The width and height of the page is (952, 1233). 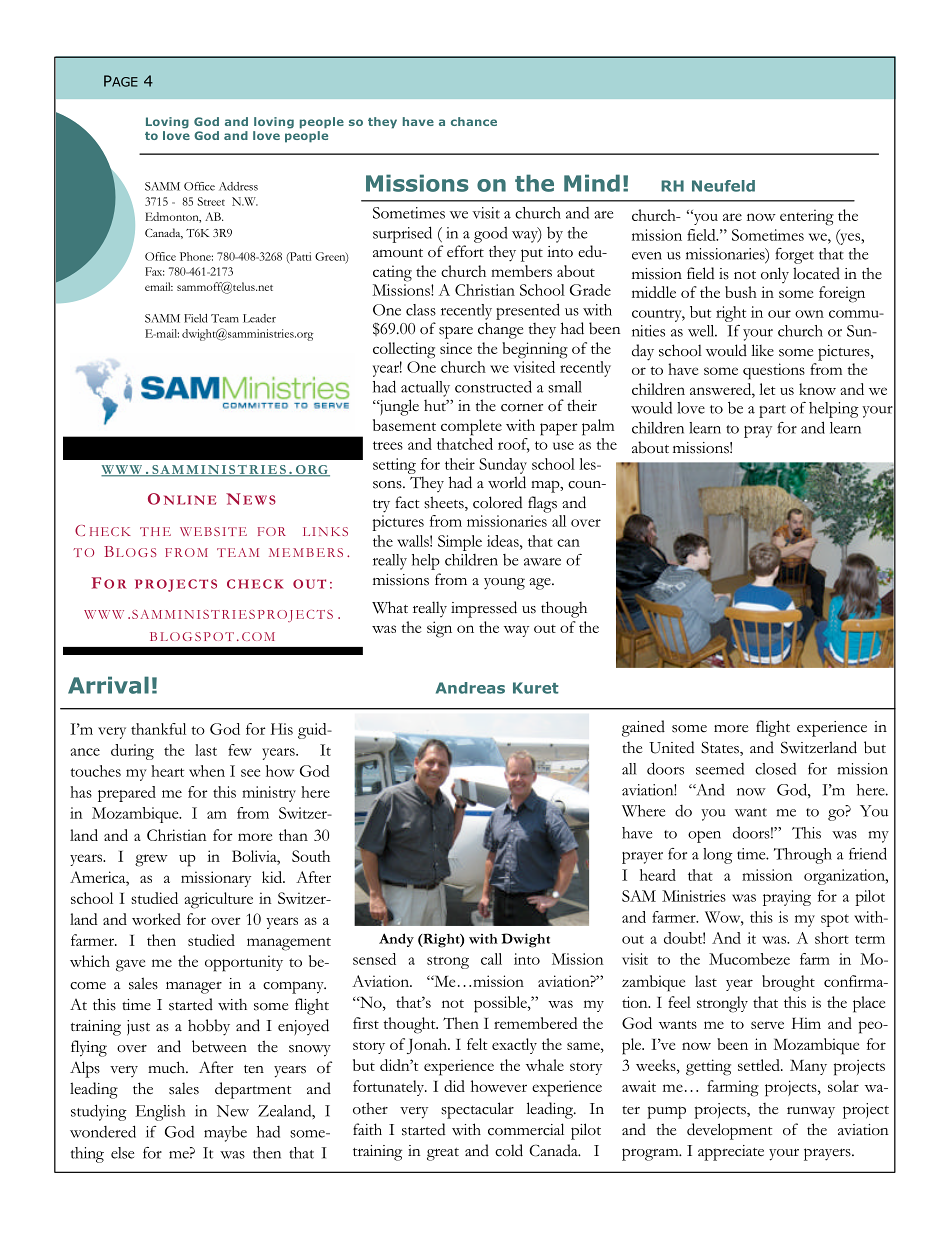 What do you see at coordinates (832, 938) in the page?
I see `short` at bounding box center [832, 938].
